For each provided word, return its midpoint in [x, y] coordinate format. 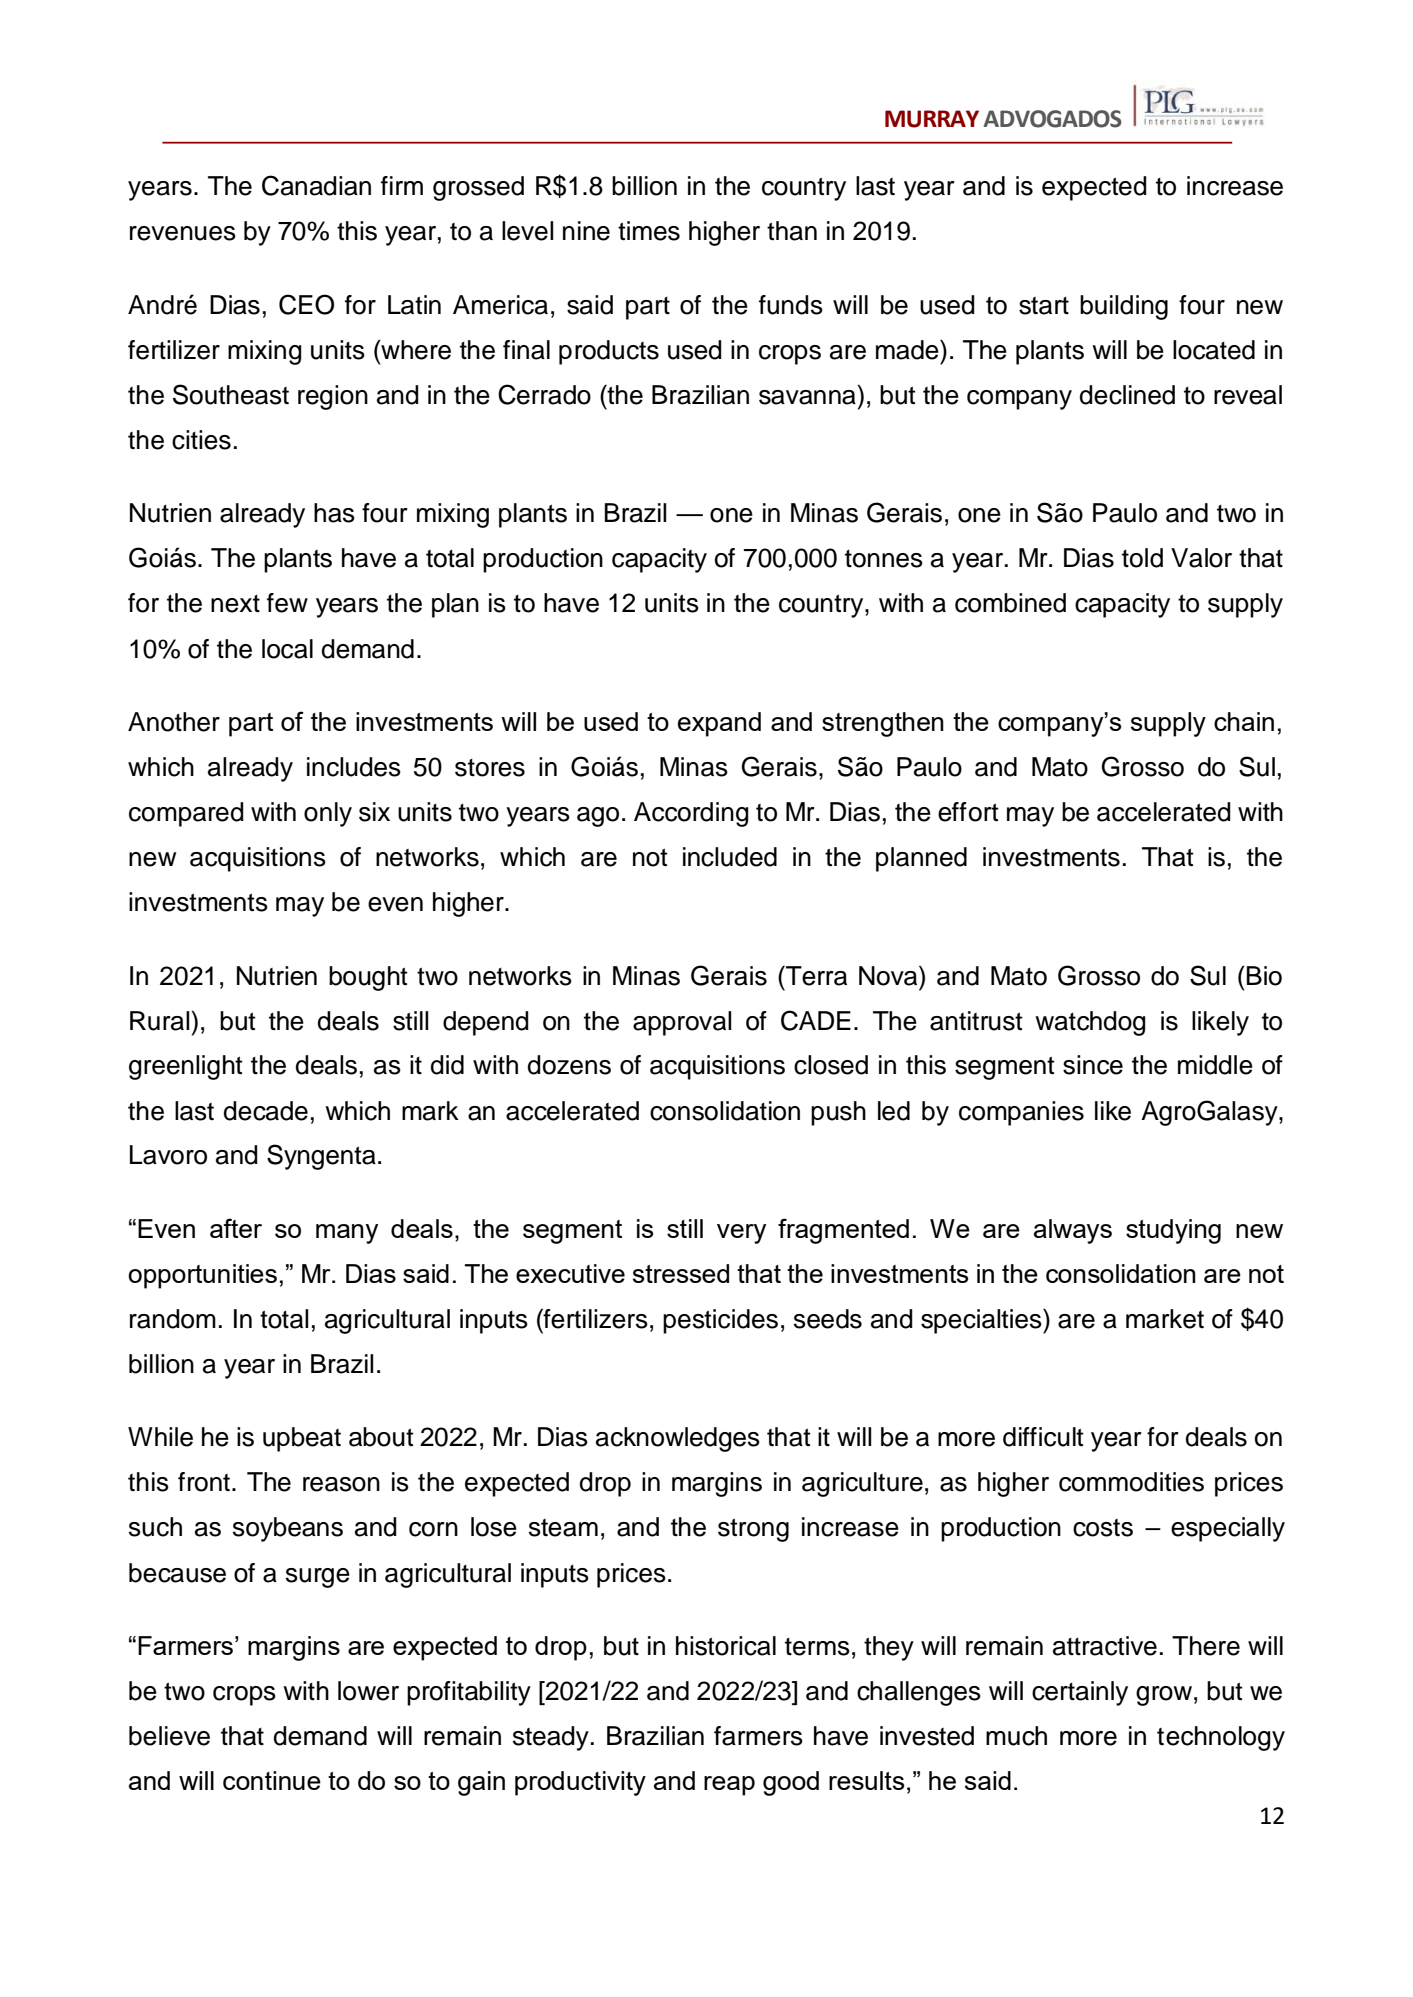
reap [729, 1786]
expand [719, 724]
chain [1244, 721]
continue [272, 1780]
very [741, 1234]
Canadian [316, 185]
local [287, 649]
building [1124, 307]
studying [1173, 1231]
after [236, 1228]
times [649, 231]
